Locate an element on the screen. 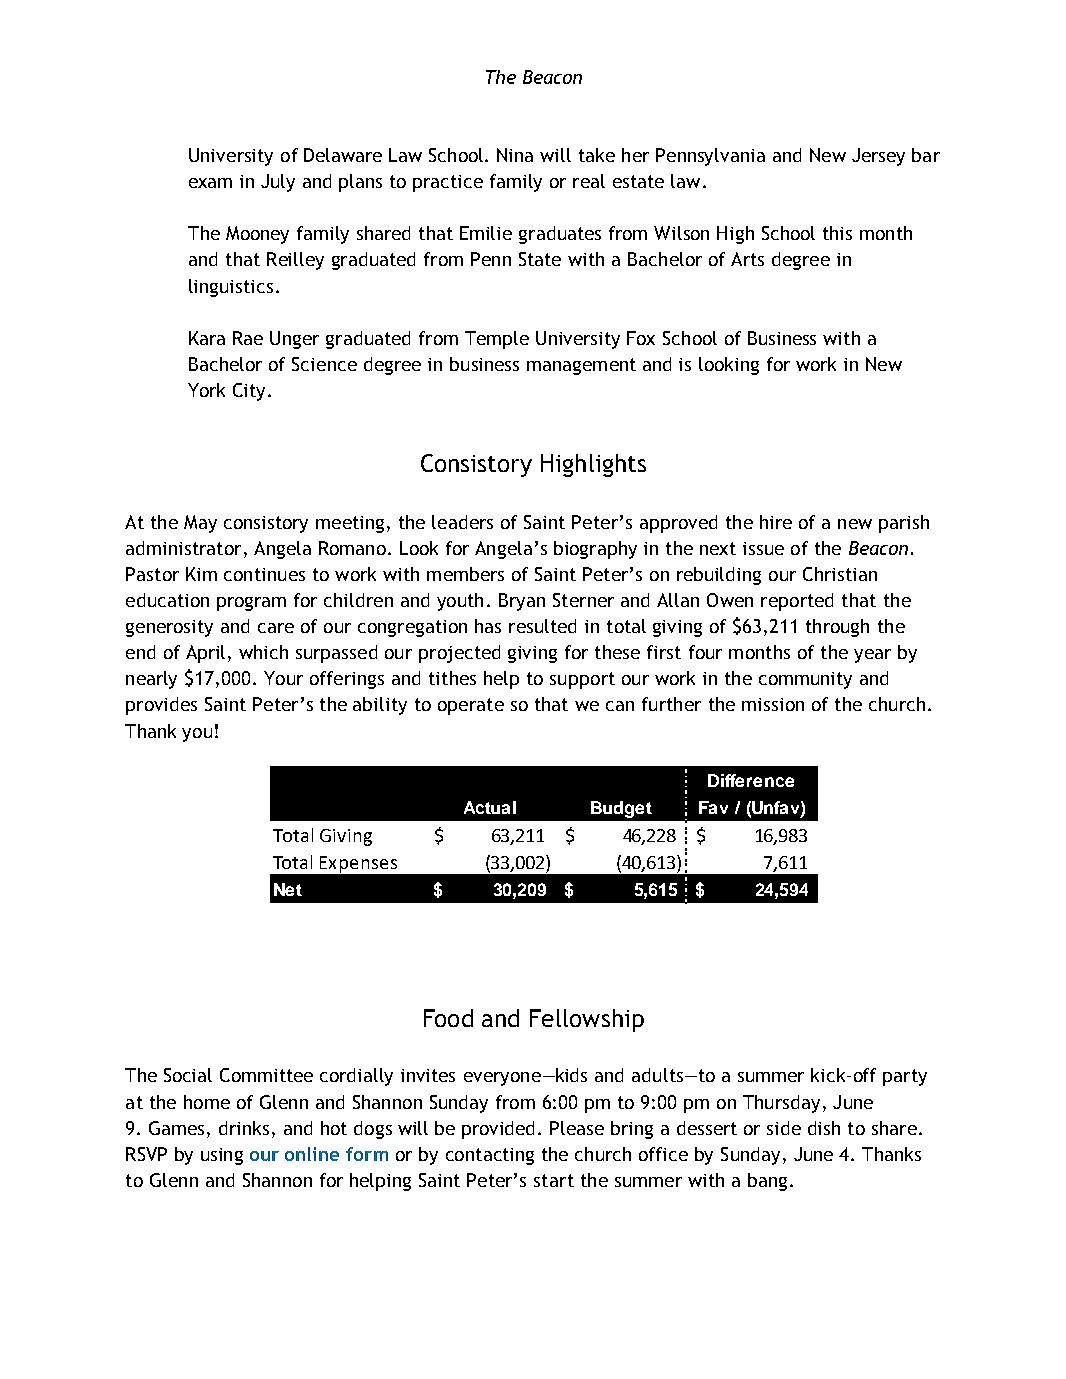 This screenshot has width=1066, height=1379. support is located at coordinates (582, 680).
